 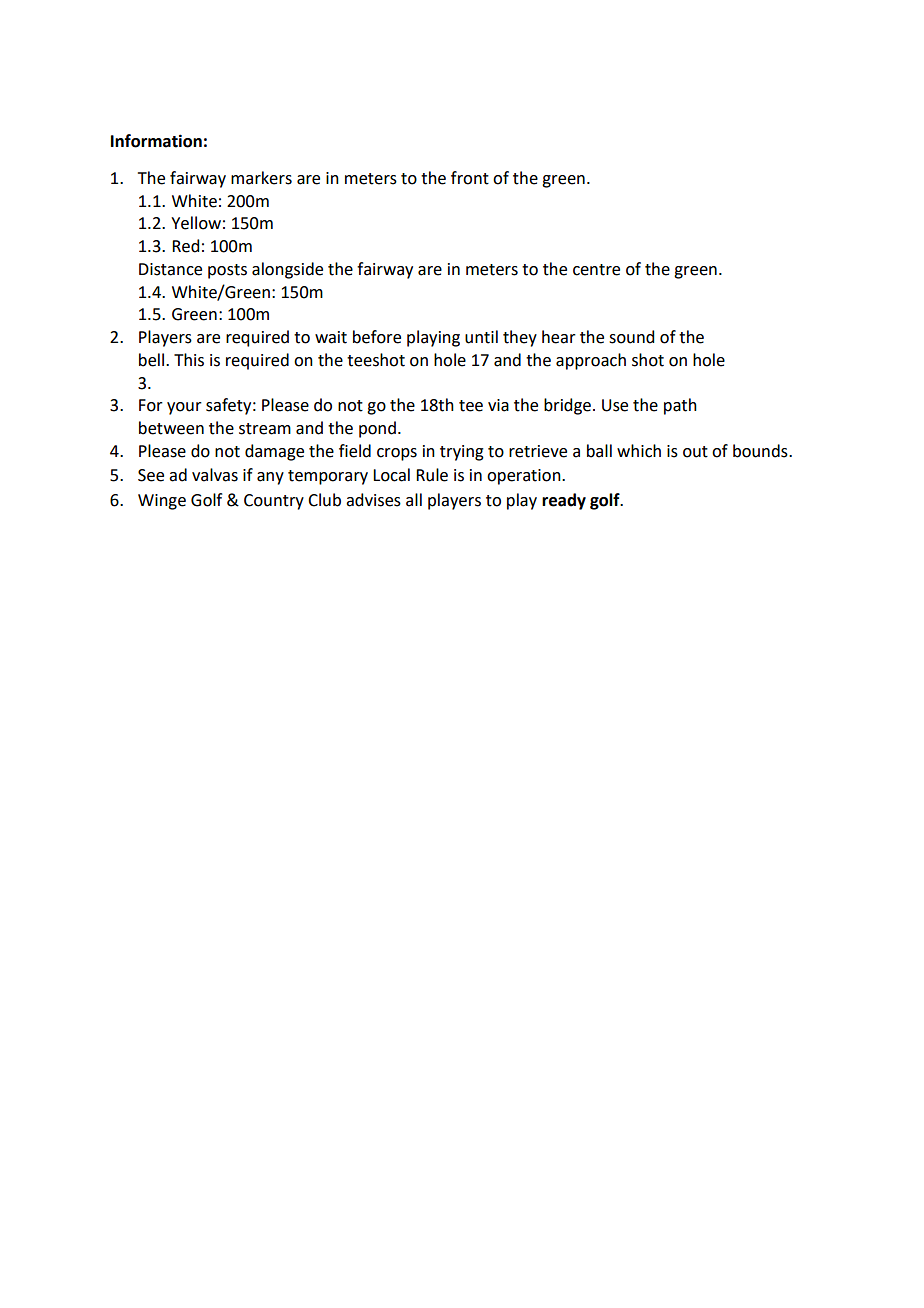 I want to click on via, so click(x=498, y=405).
